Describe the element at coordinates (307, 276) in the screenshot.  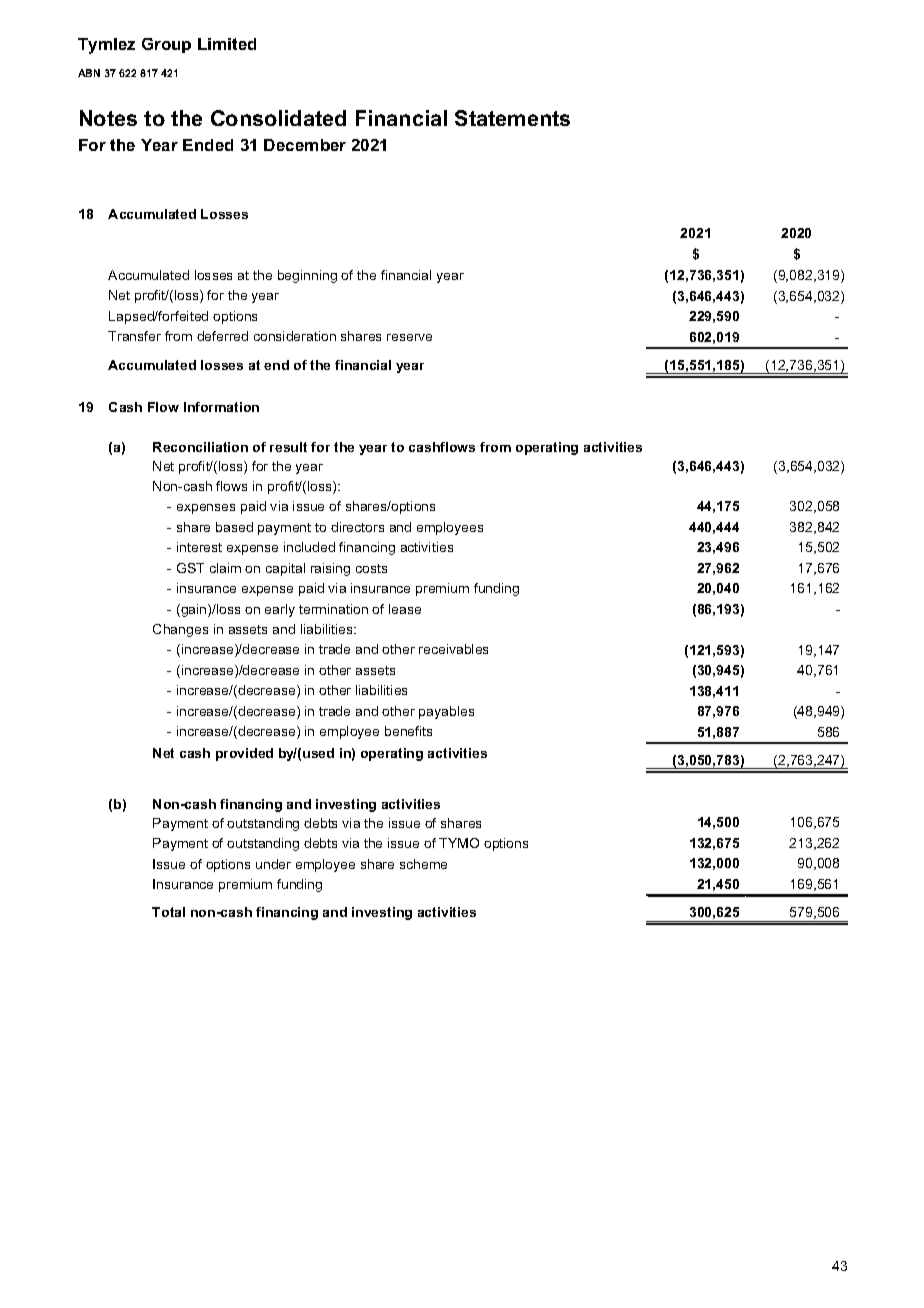
I see `beginning` at that location.
